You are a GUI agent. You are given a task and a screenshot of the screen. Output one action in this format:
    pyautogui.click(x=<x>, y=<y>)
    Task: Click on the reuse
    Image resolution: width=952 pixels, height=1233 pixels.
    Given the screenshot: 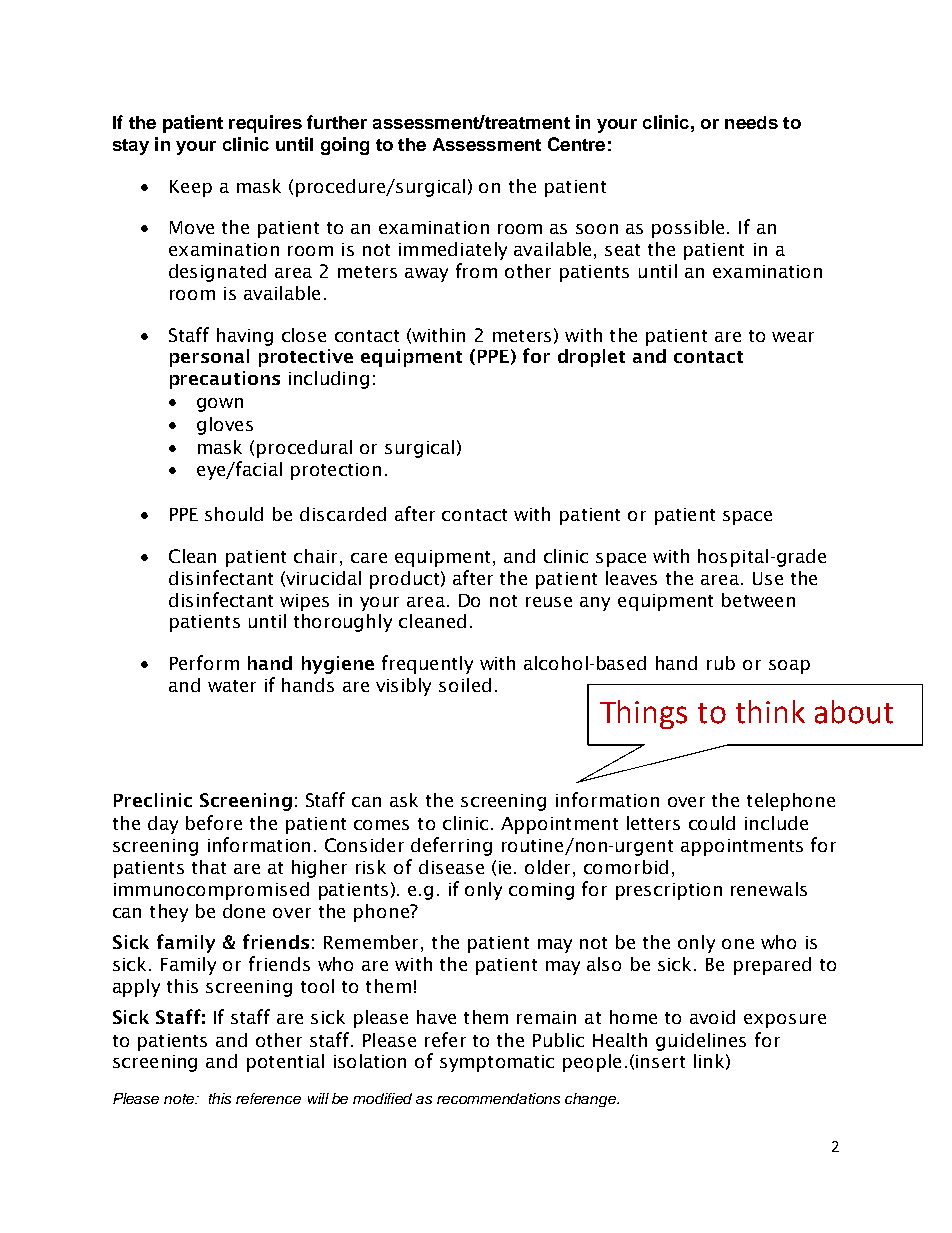 What is the action you would take?
    pyautogui.click(x=549, y=602)
